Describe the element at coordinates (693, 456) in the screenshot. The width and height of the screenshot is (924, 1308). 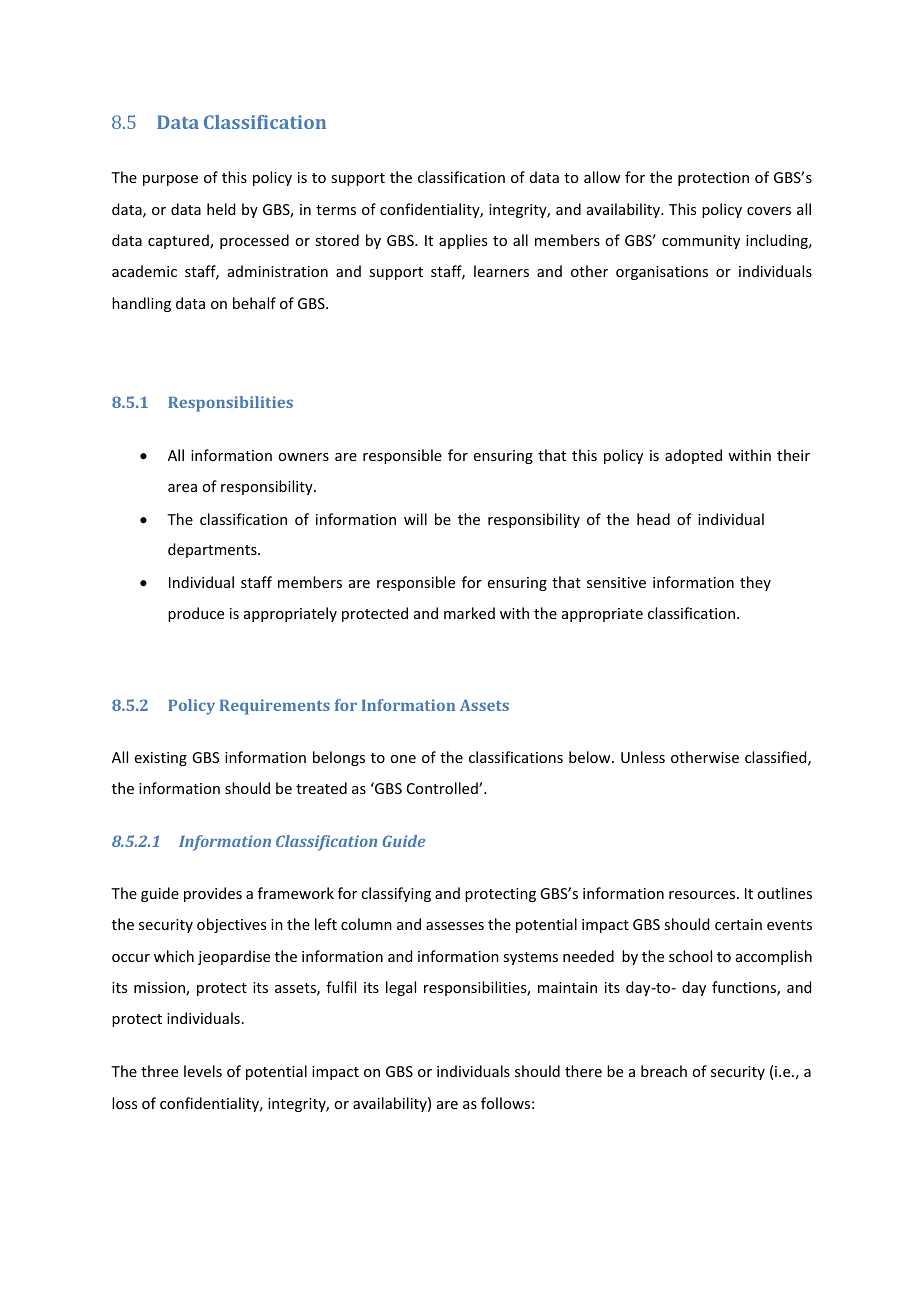
I see `adopted` at that location.
